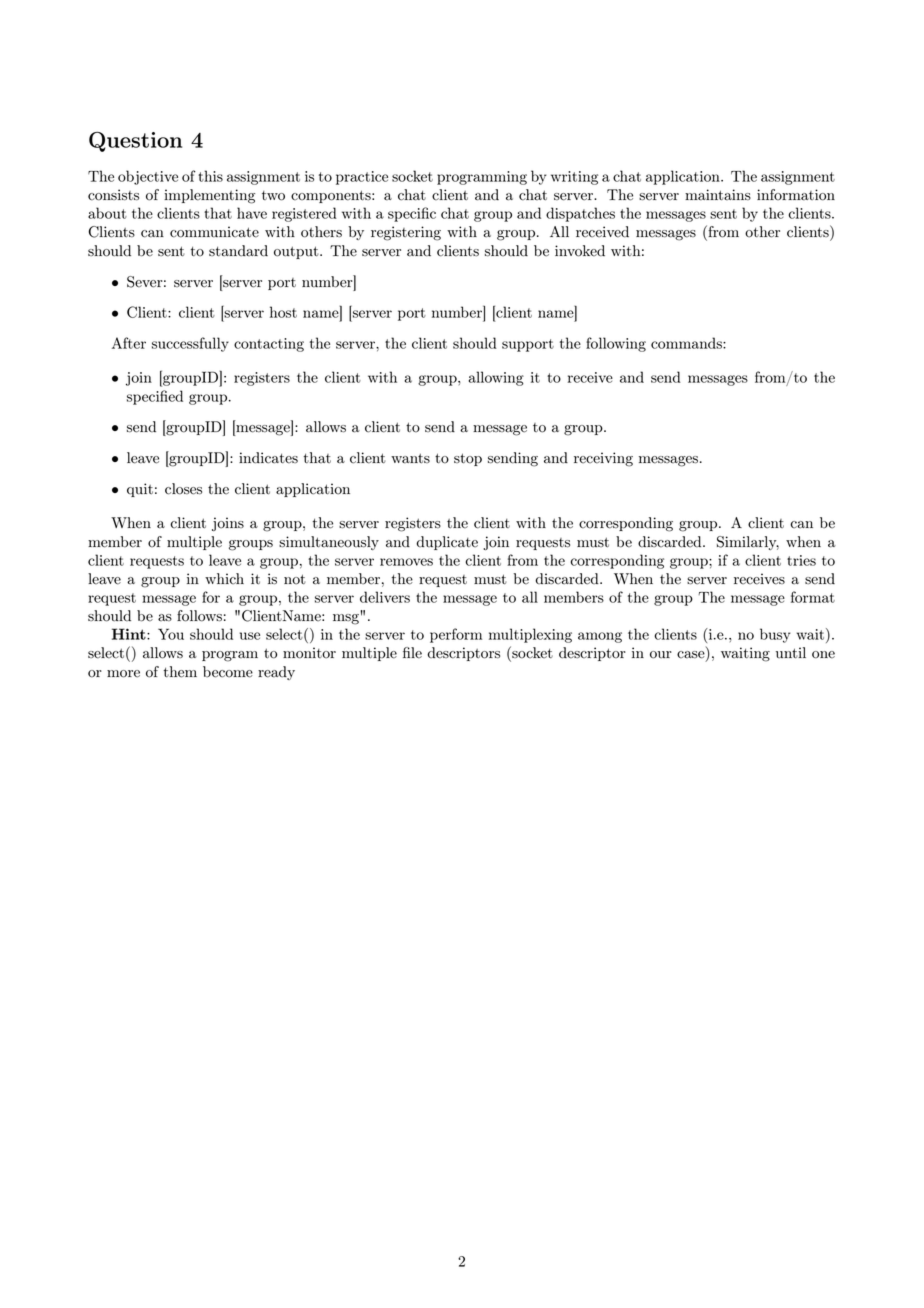  Describe the element at coordinates (155, 397) in the screenshot. I see `specified` at that location.
